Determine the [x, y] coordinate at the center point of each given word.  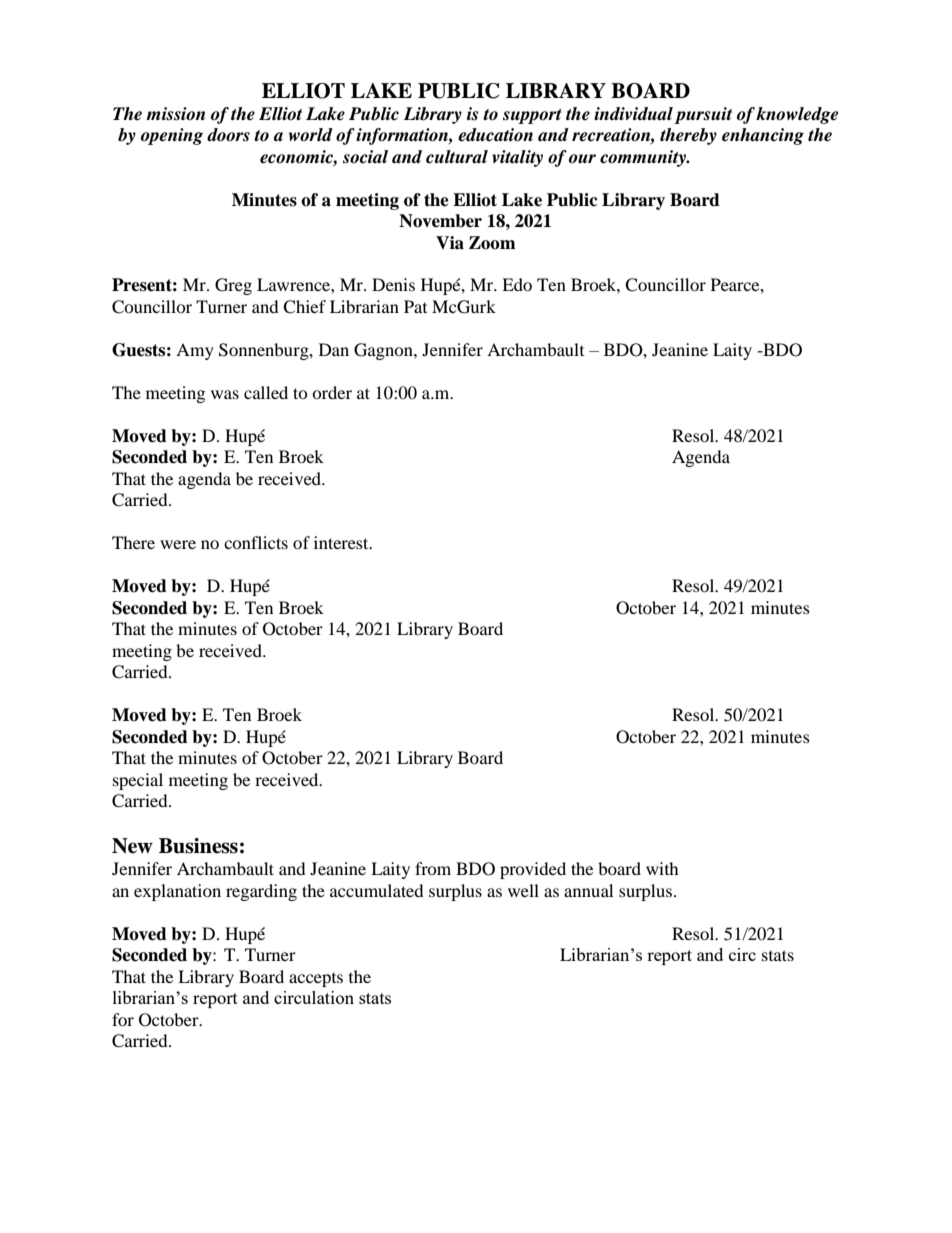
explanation [177, 892]
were [178, 544]
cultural [457, 157]
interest [342, 542]
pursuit [703, 115]
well [523, 890]
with [662, 868]
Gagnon [384, 351]
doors [228, 135]
